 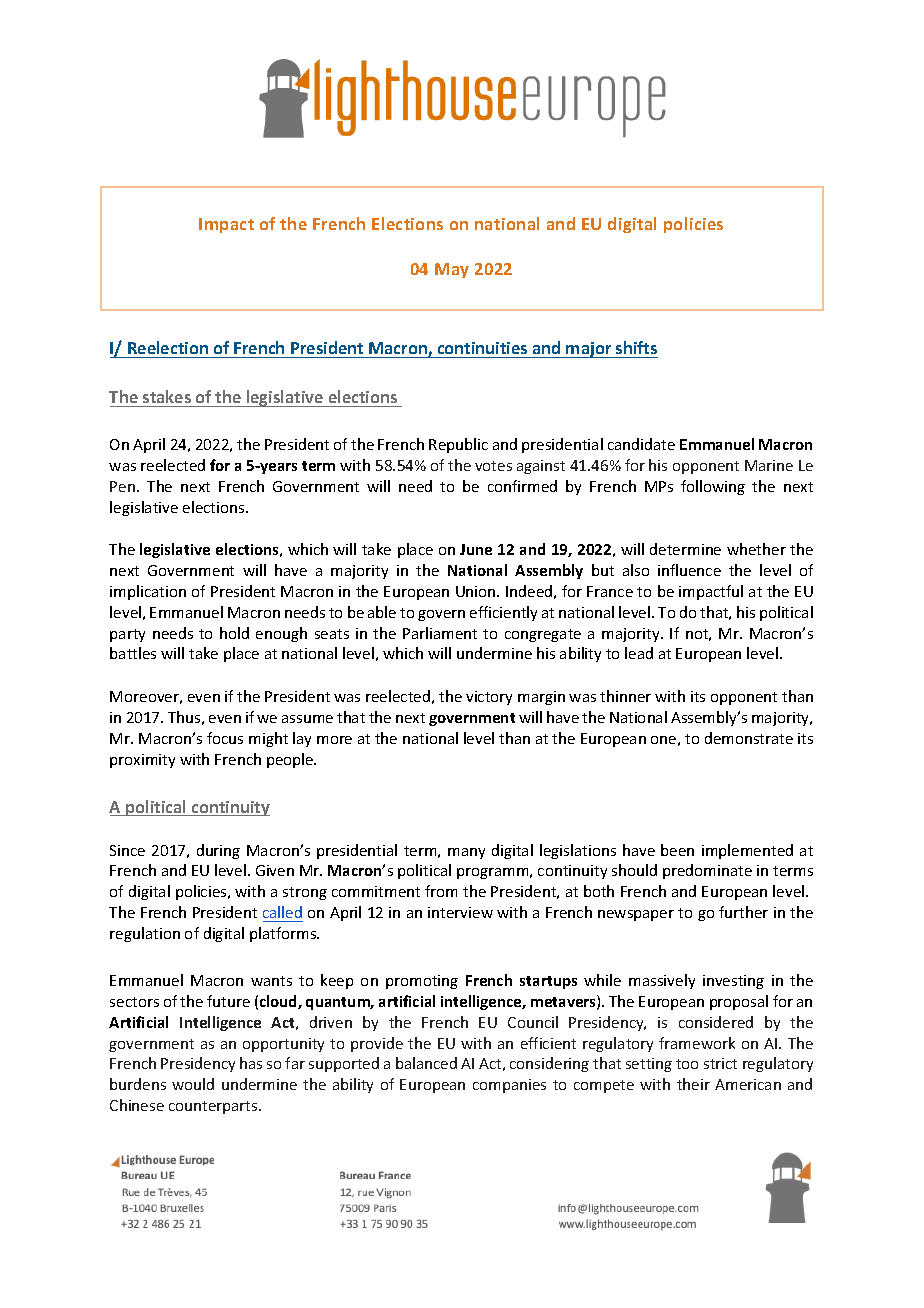 I want to click on interview, so click(x=460, y=912).
